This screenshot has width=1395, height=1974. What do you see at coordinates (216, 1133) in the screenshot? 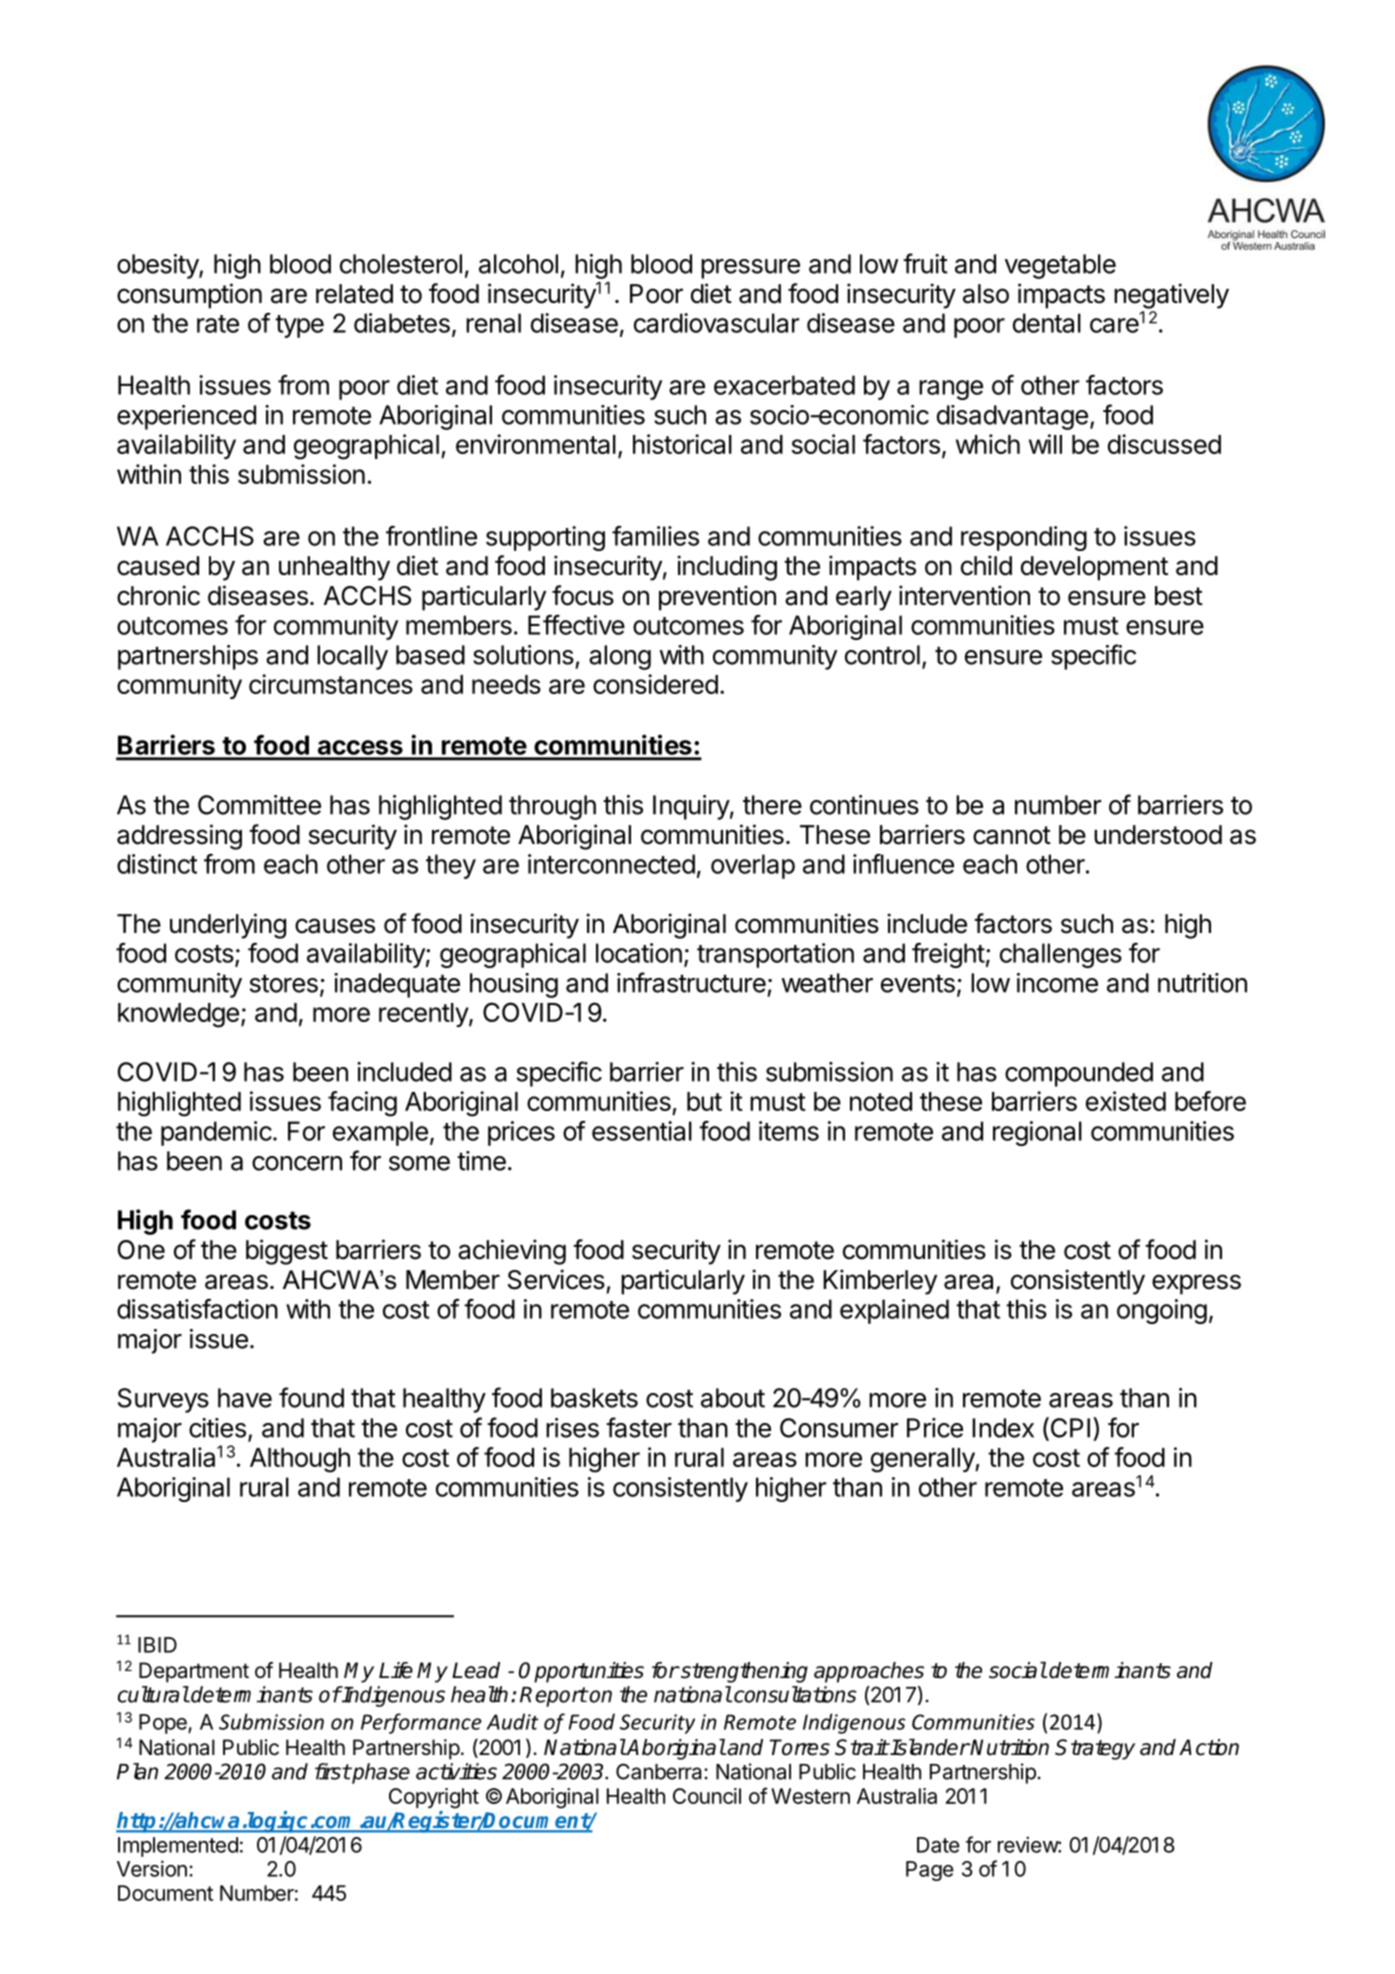
I see `pandemic` at bounding box center [216, 1133].
